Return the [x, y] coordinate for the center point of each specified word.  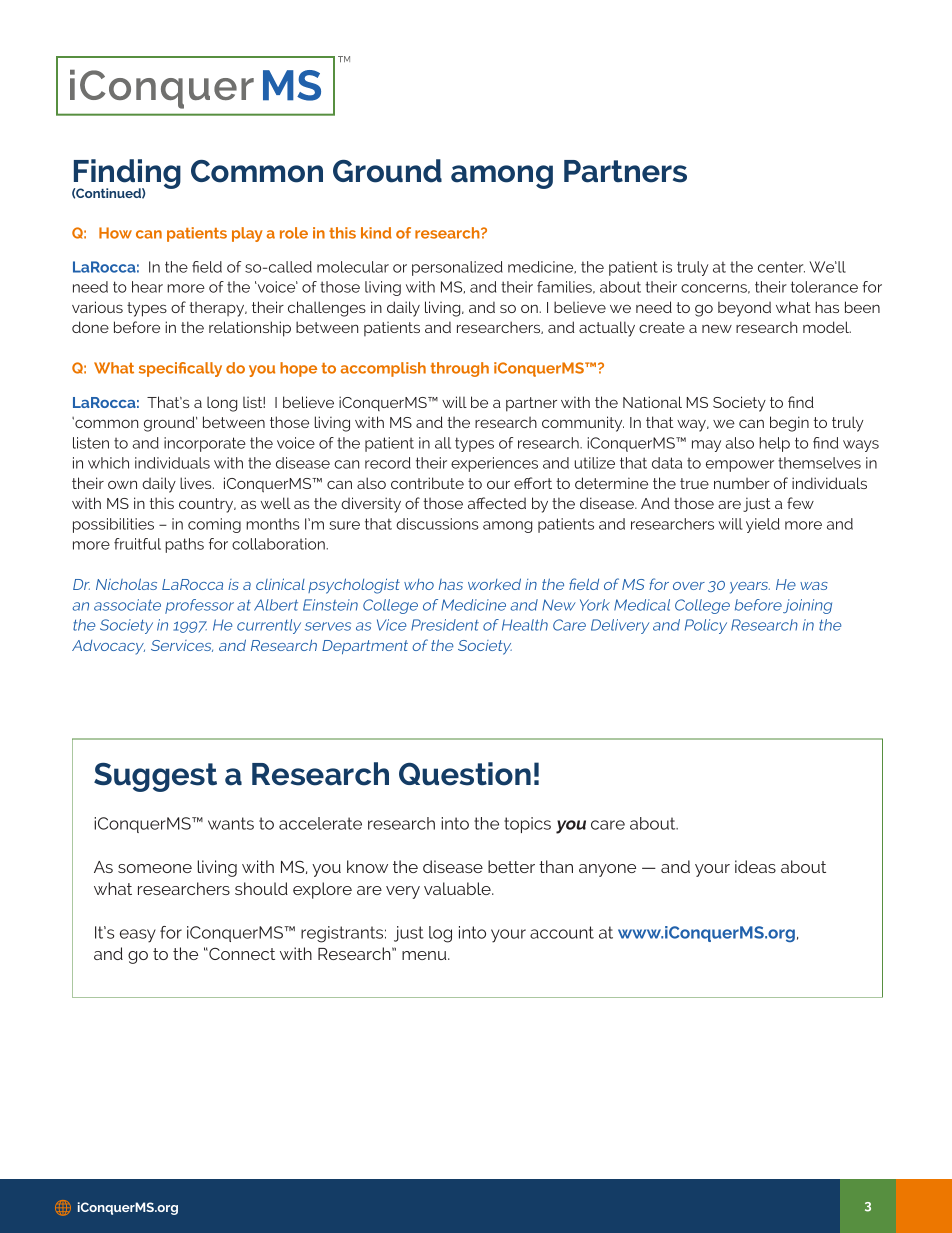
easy [138, 936]
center [781, 267]
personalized [457, 268]
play [247, 234]
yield [763, 525]
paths [184, 545]
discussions [437, 524]
